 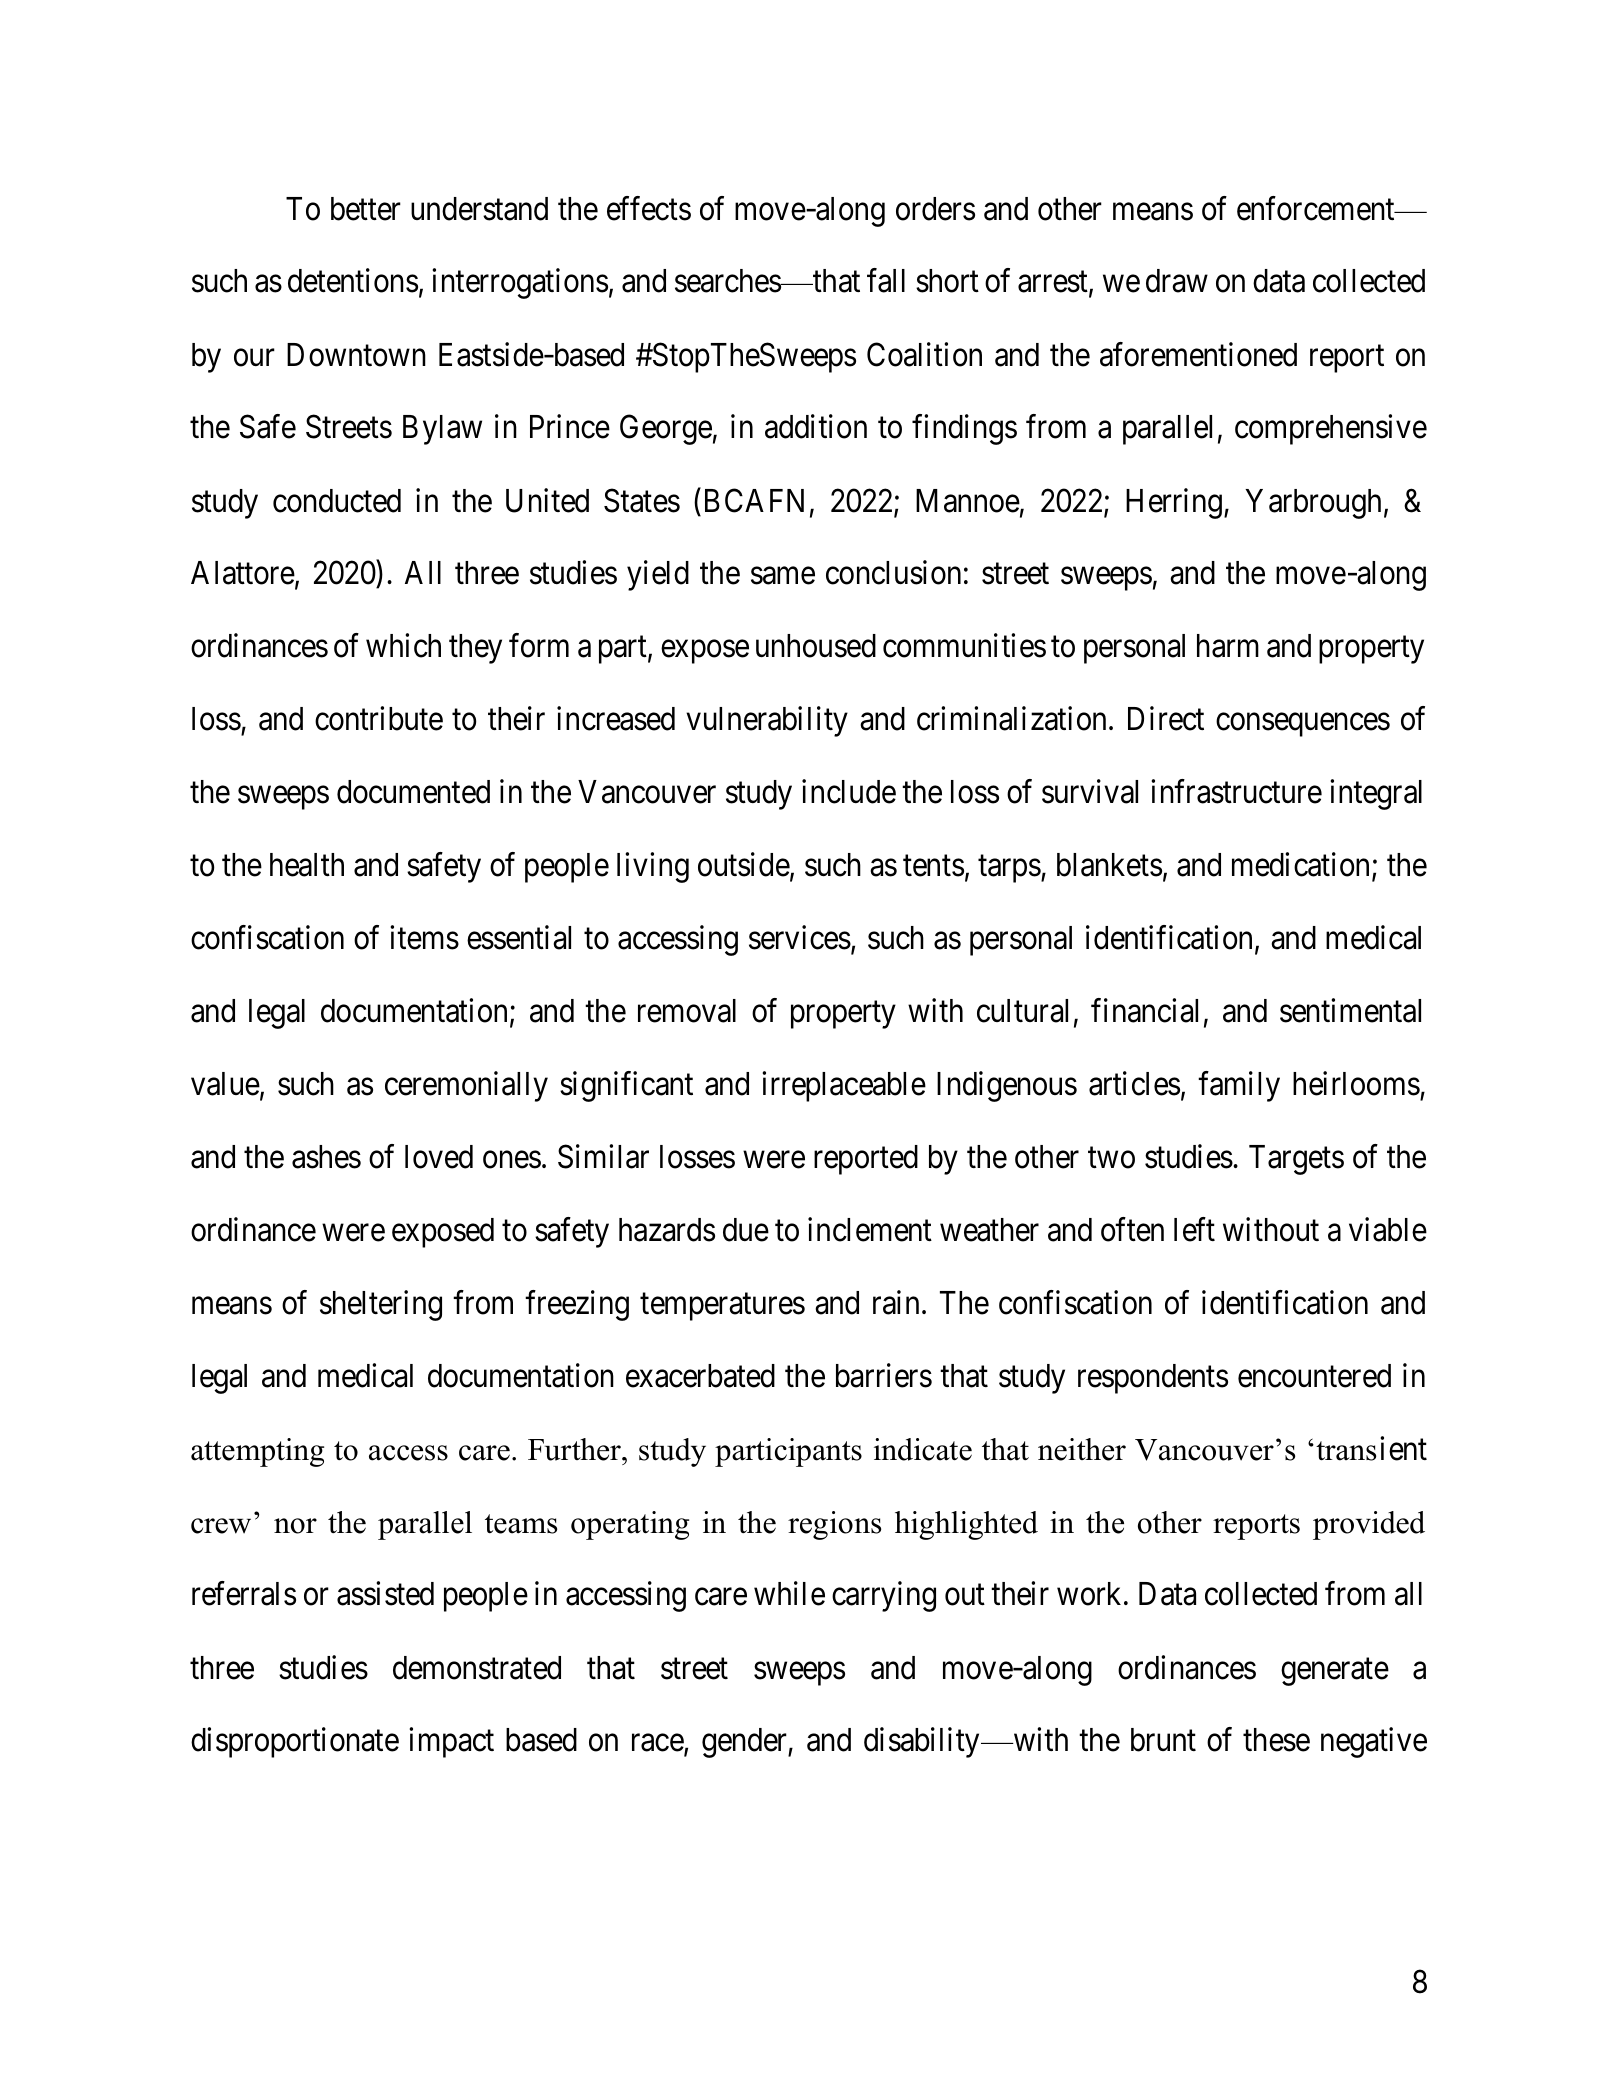 What do you see at coordinates (381, 1305) in the image?
I see `sheltering` at bounding box center [381, 1305].
